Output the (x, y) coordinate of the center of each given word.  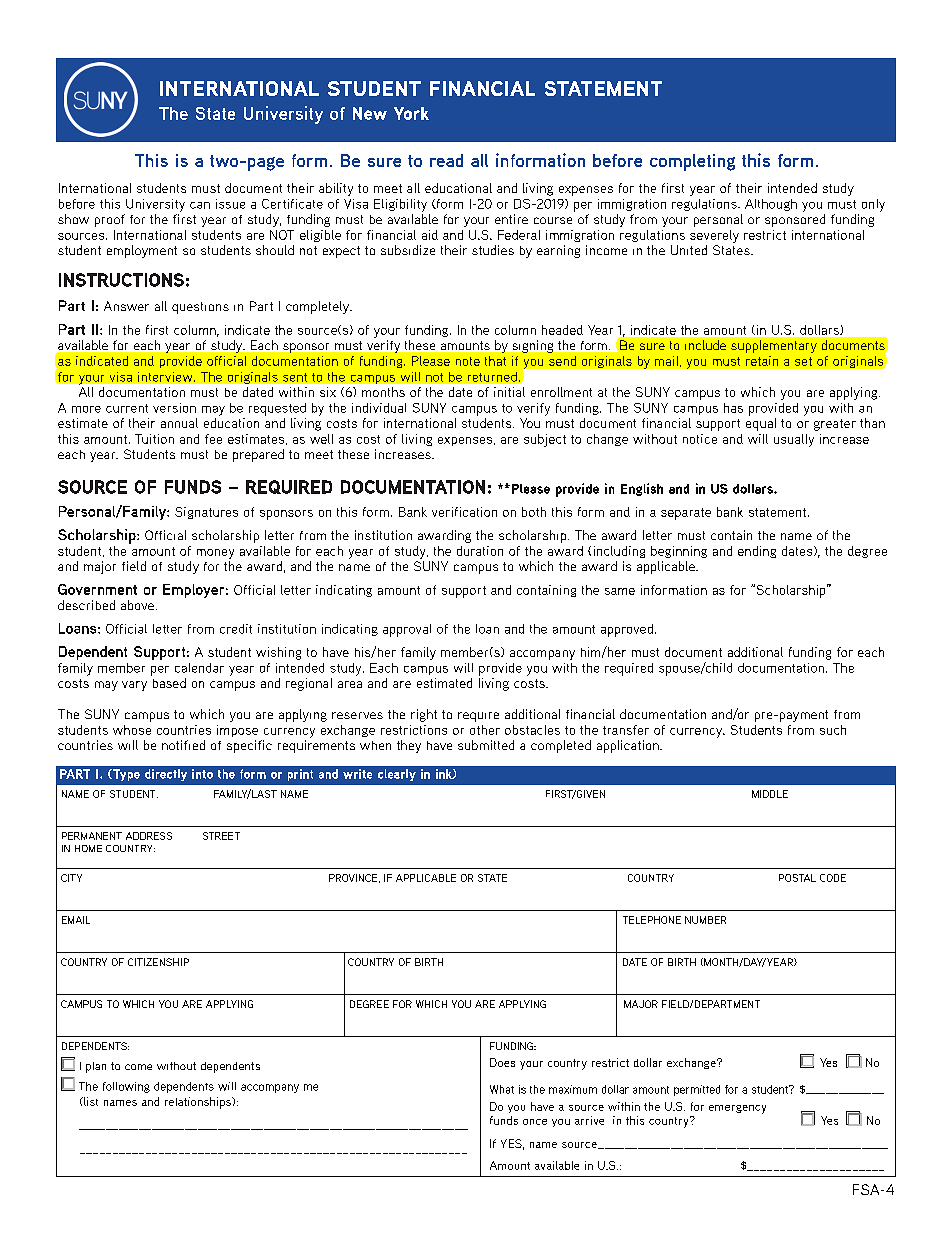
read (446, 160)
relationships (199, 1103)
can (200, 205)
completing (692, 162)
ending (757, 552)
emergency (737, 1109)
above (137, 605)
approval (407, 630)
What (502, 1089)
